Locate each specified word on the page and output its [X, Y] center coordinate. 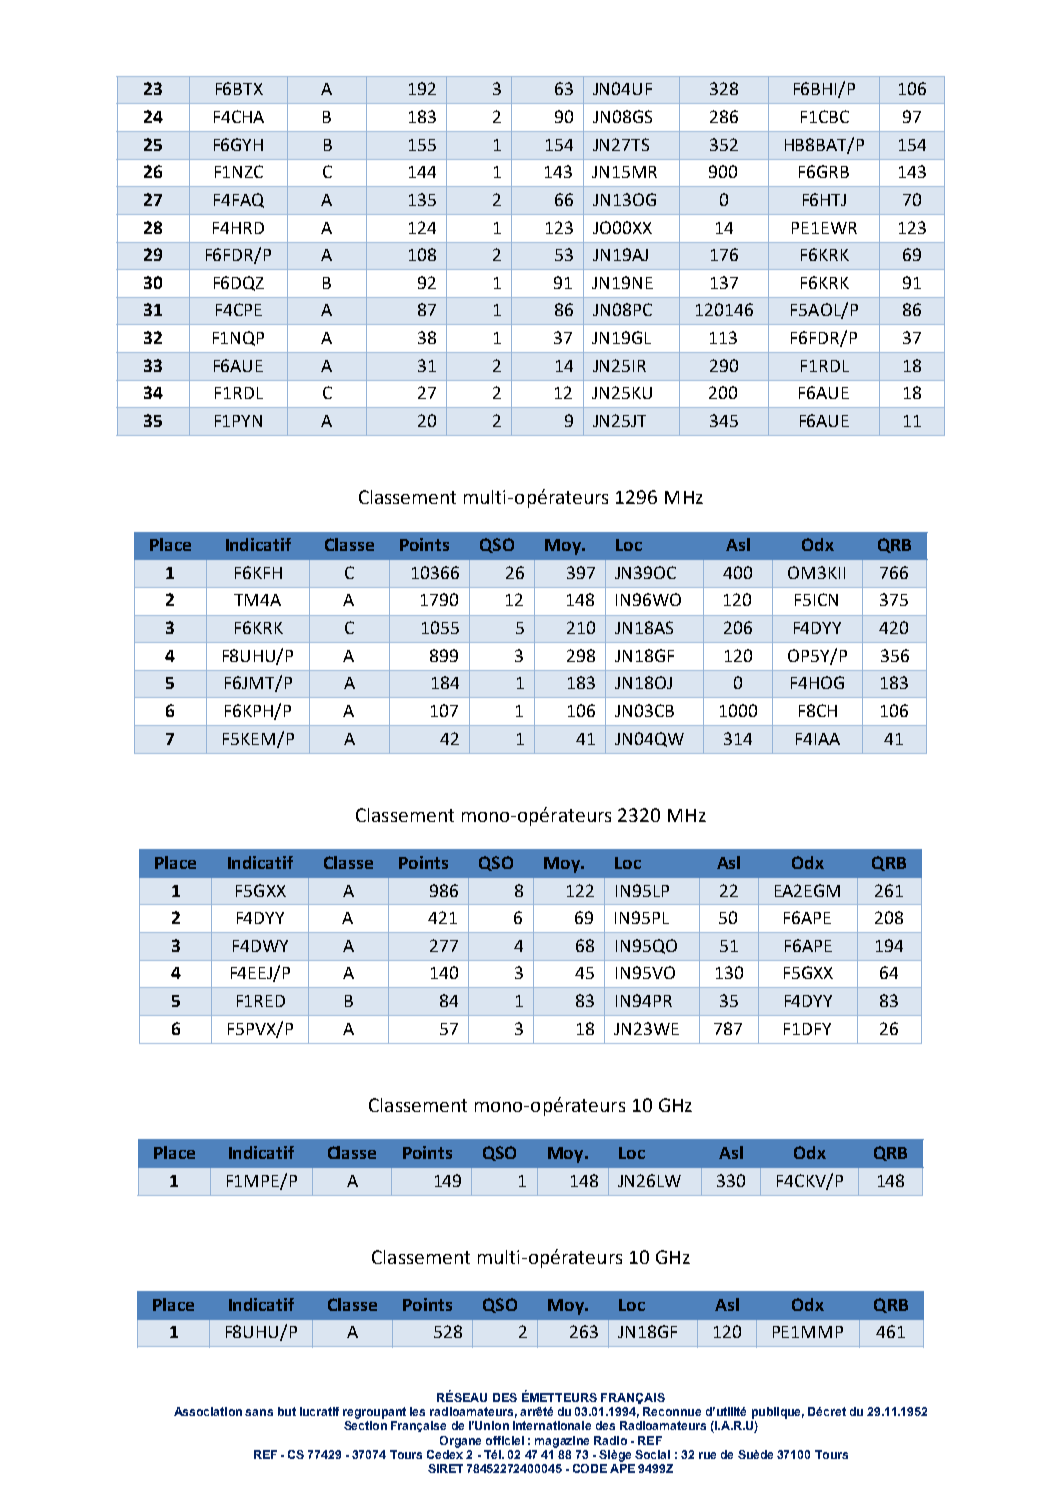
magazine [562, 1442]
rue [707, 1455]
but [287, 1411]
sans [259, 1412]
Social [652, 1454]
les [417, 1411]
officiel [505, 1440]
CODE [590, 1468]
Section [365, 1425]
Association [208, 1411]
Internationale [552, 1425]
